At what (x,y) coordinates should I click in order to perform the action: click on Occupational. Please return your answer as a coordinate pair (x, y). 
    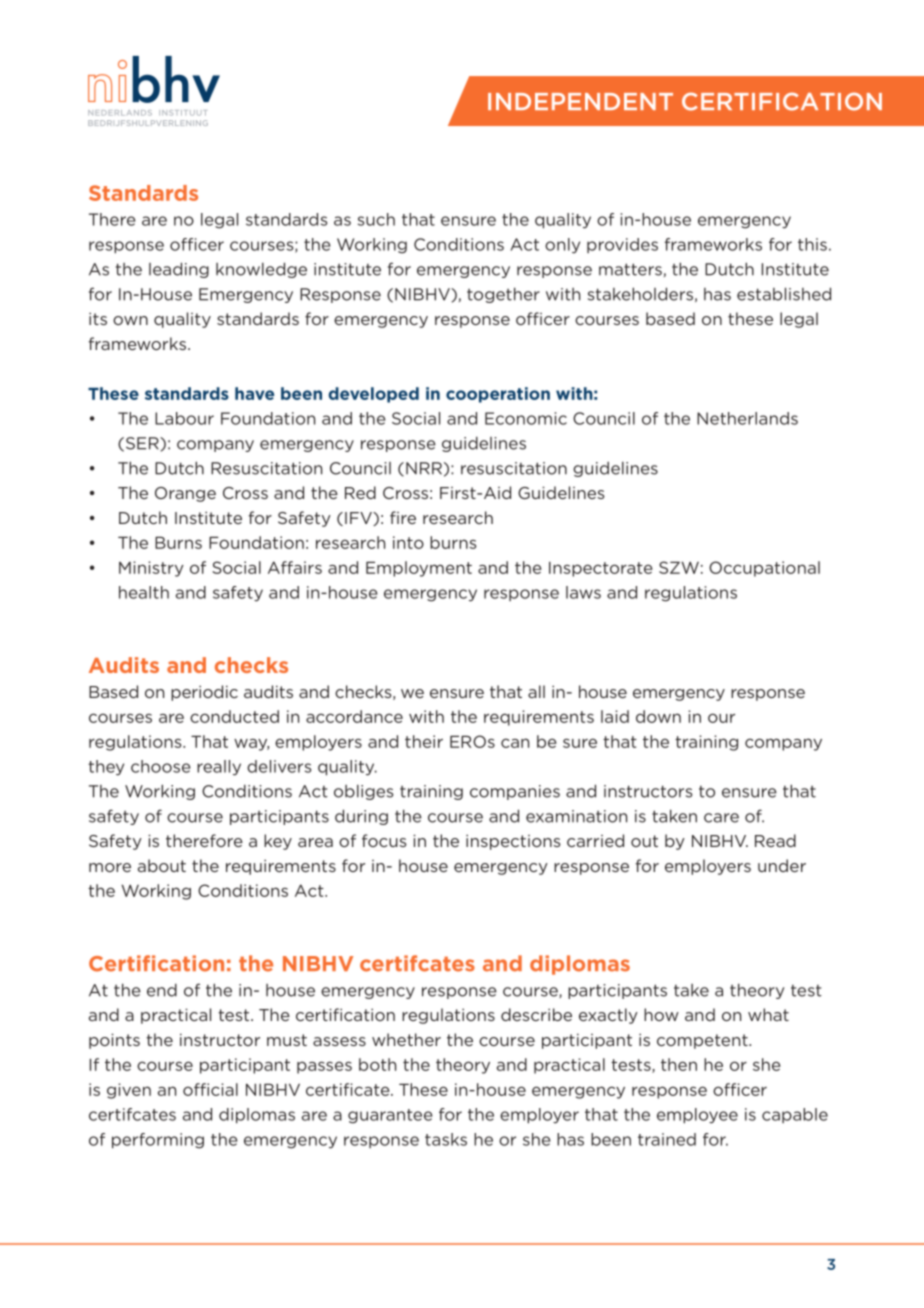
    Looking at the image, I should click on (764, 569).
